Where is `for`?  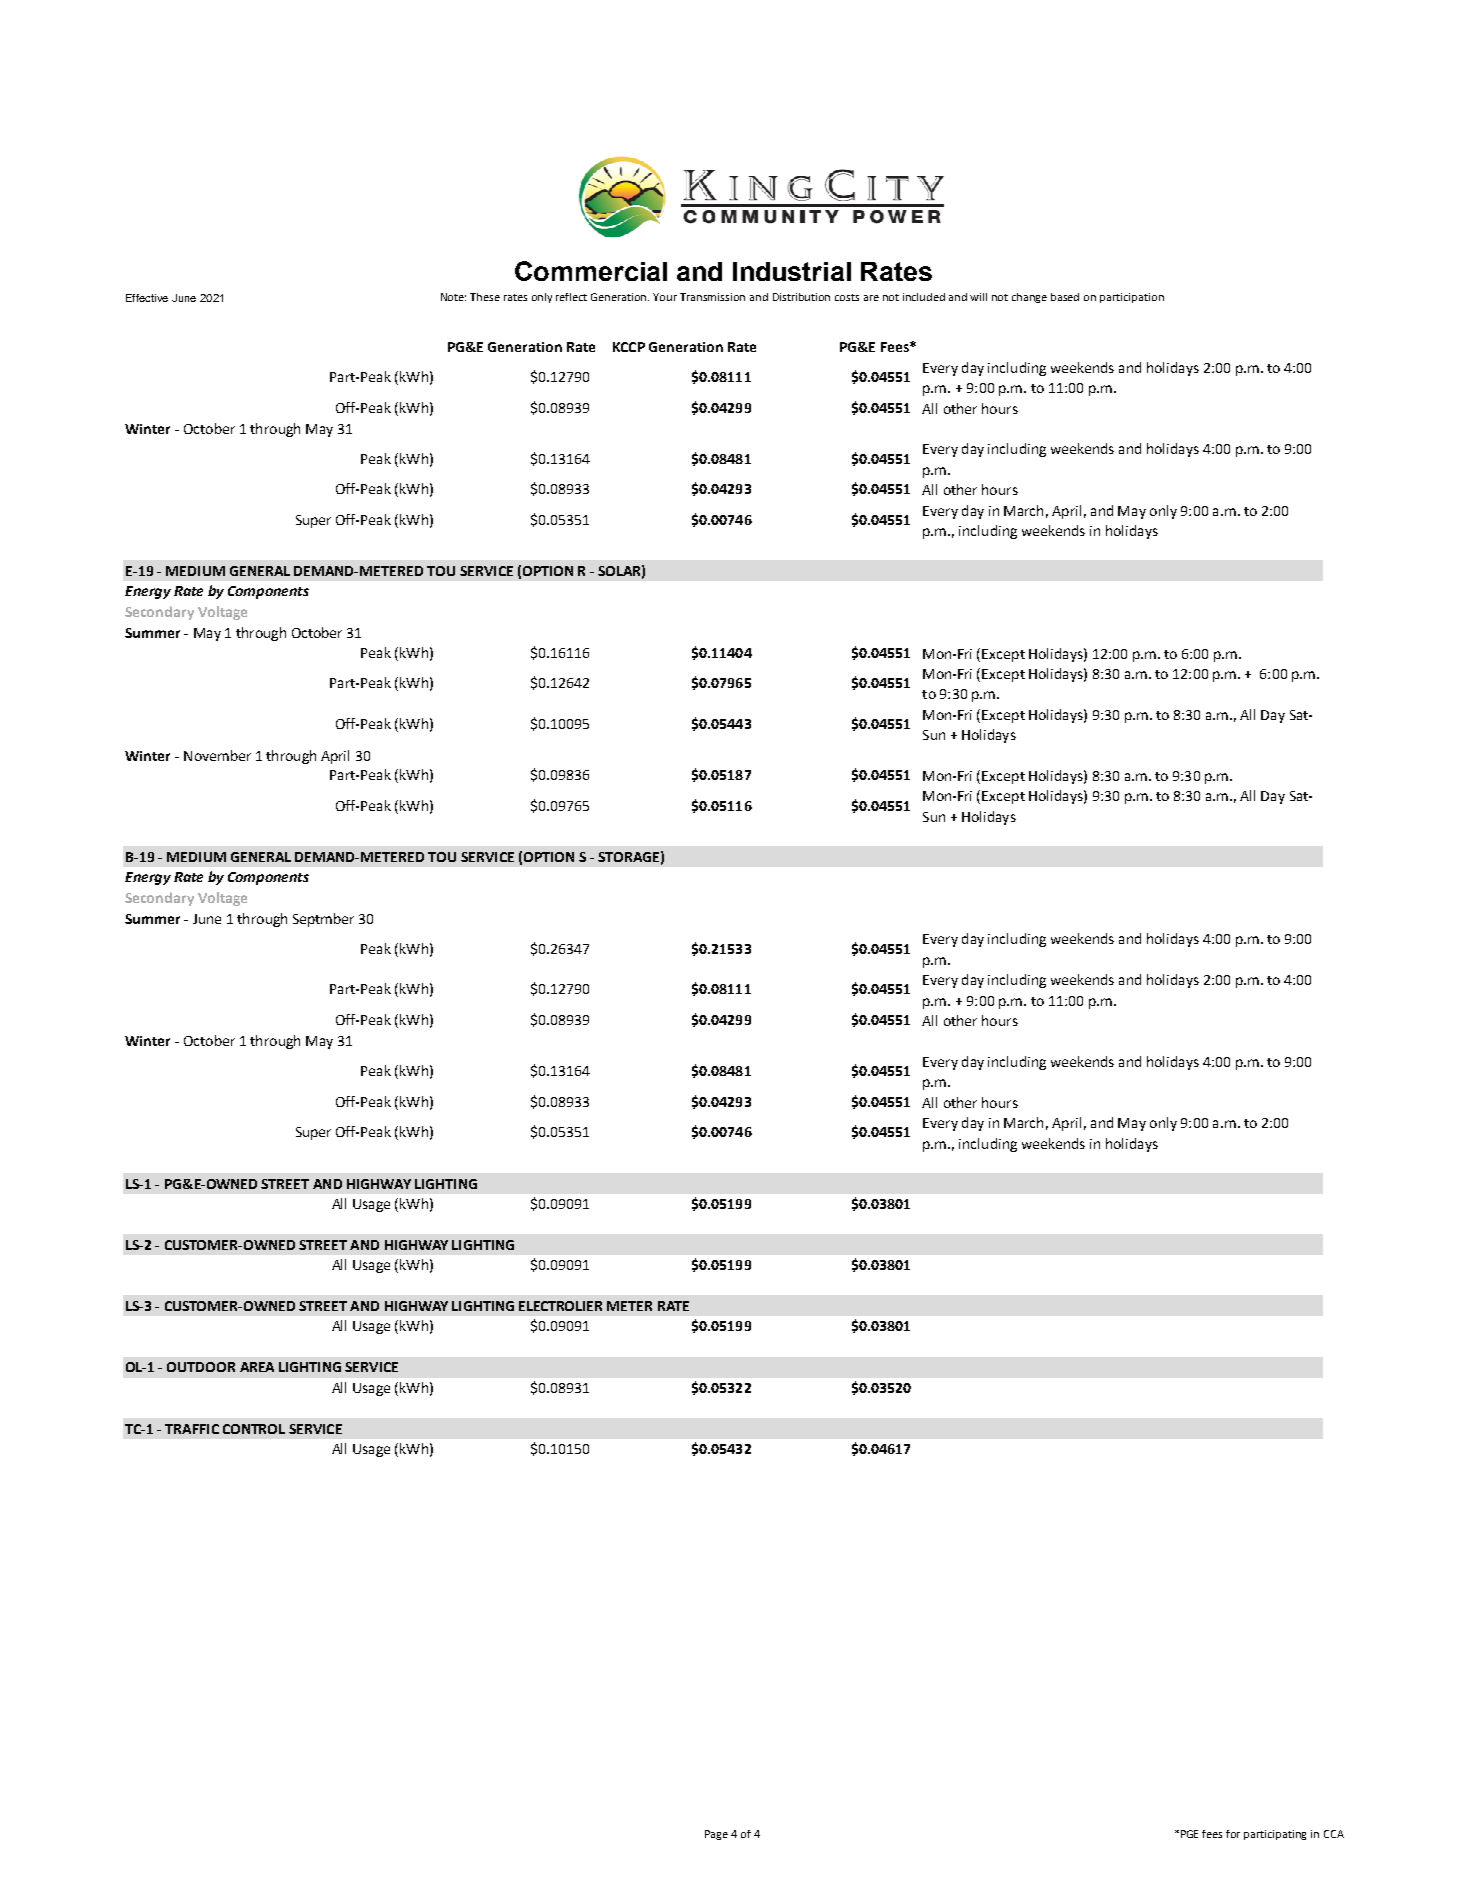
for is located at coordinates (1233, 1834).
